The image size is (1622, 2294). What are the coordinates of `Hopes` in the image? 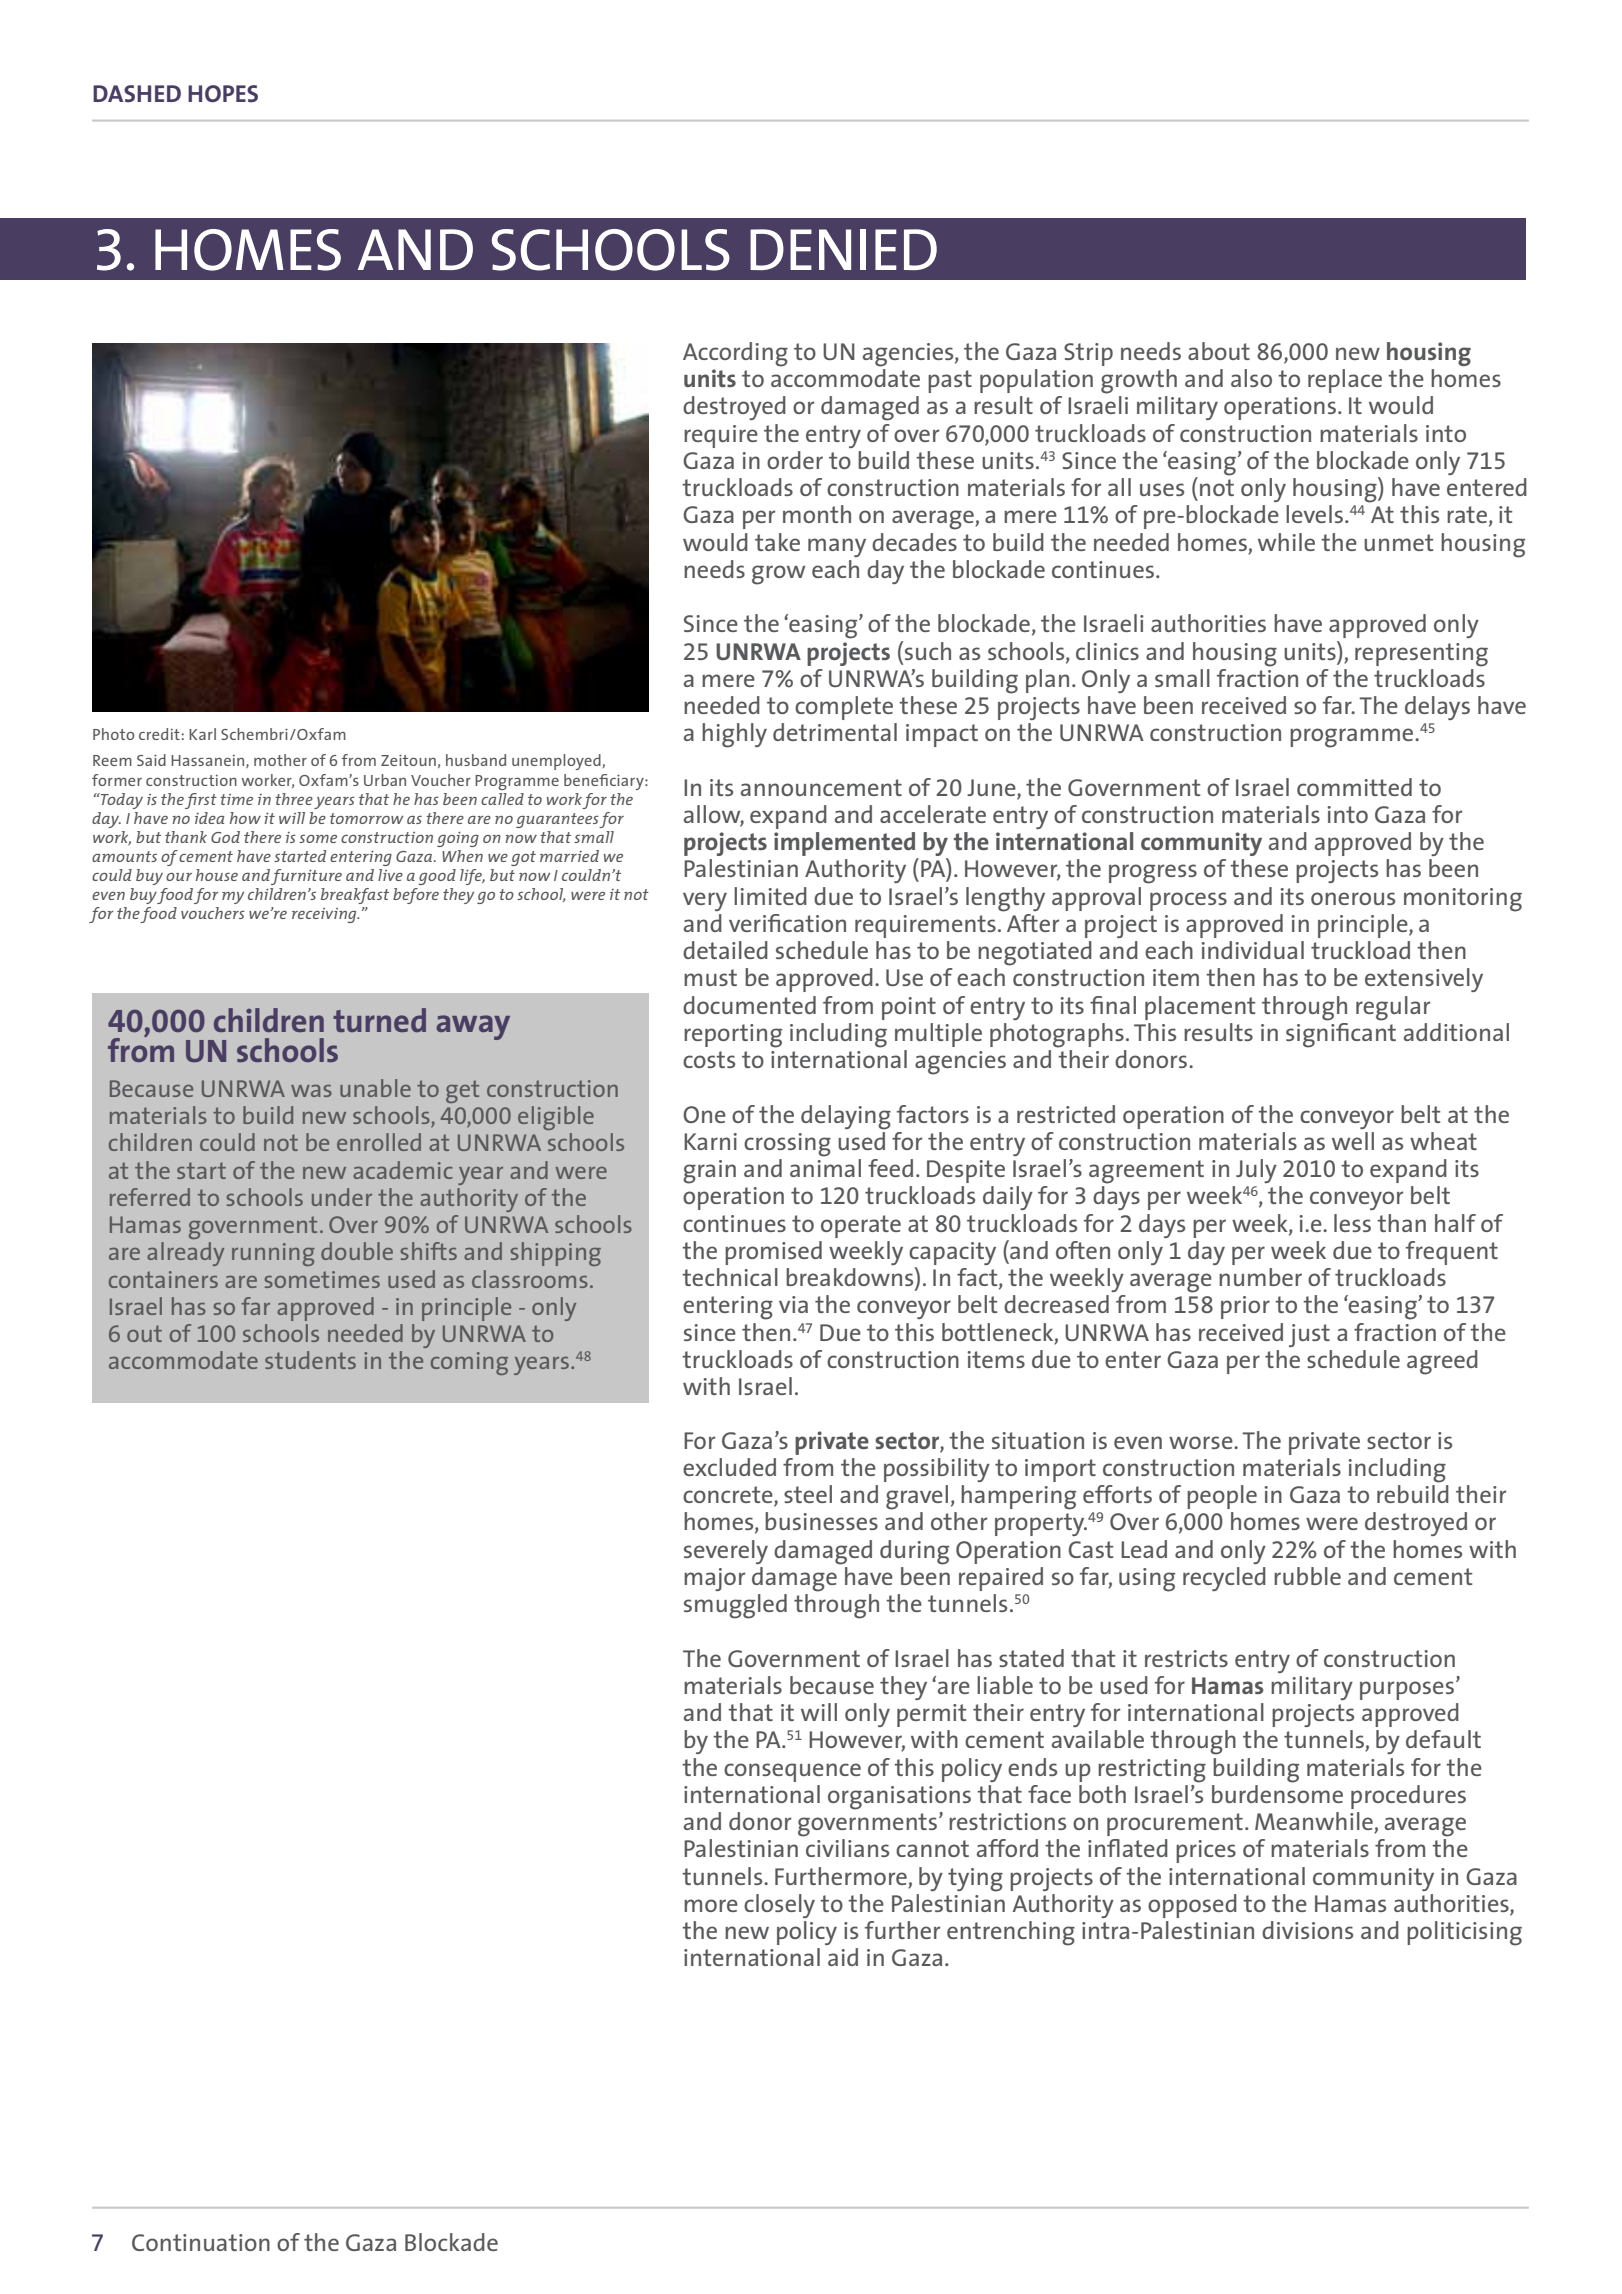 It's located at (223, 94).
